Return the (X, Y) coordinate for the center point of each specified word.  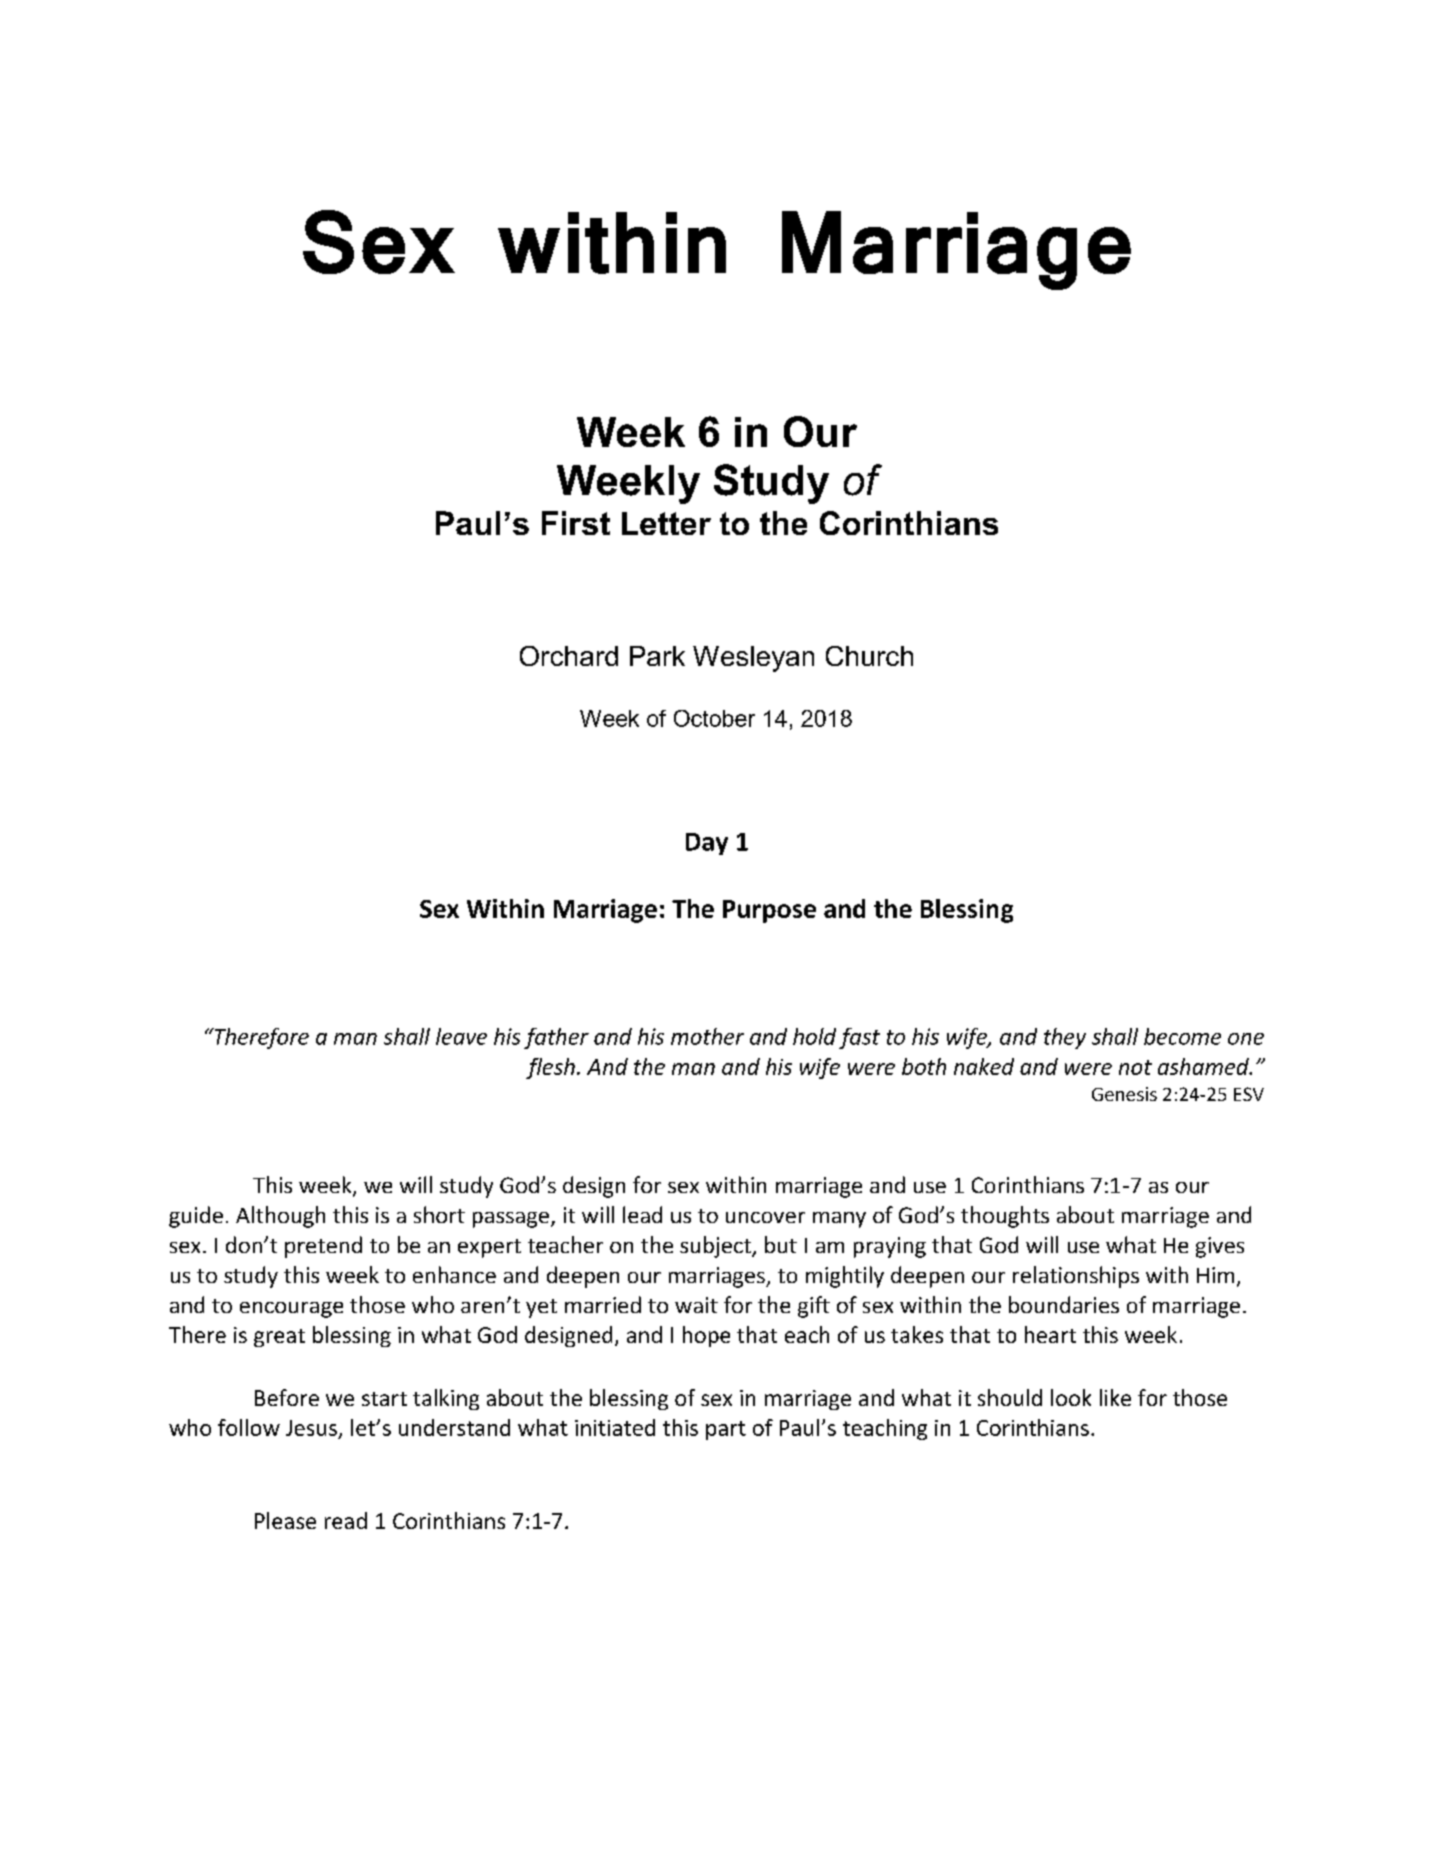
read (346, 1520)
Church (869, 656)
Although (280, 1217)
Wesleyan (753, 659)
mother (707, 1036)
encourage (291, 1310)
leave (461, 1036)
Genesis (1124, 1094)
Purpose (769, 911)
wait (696, 1305)
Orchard (569, 656)
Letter (666, 523)
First (576, 523)
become (1182, 1036)
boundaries (1064, 1304)
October (714, 718)
